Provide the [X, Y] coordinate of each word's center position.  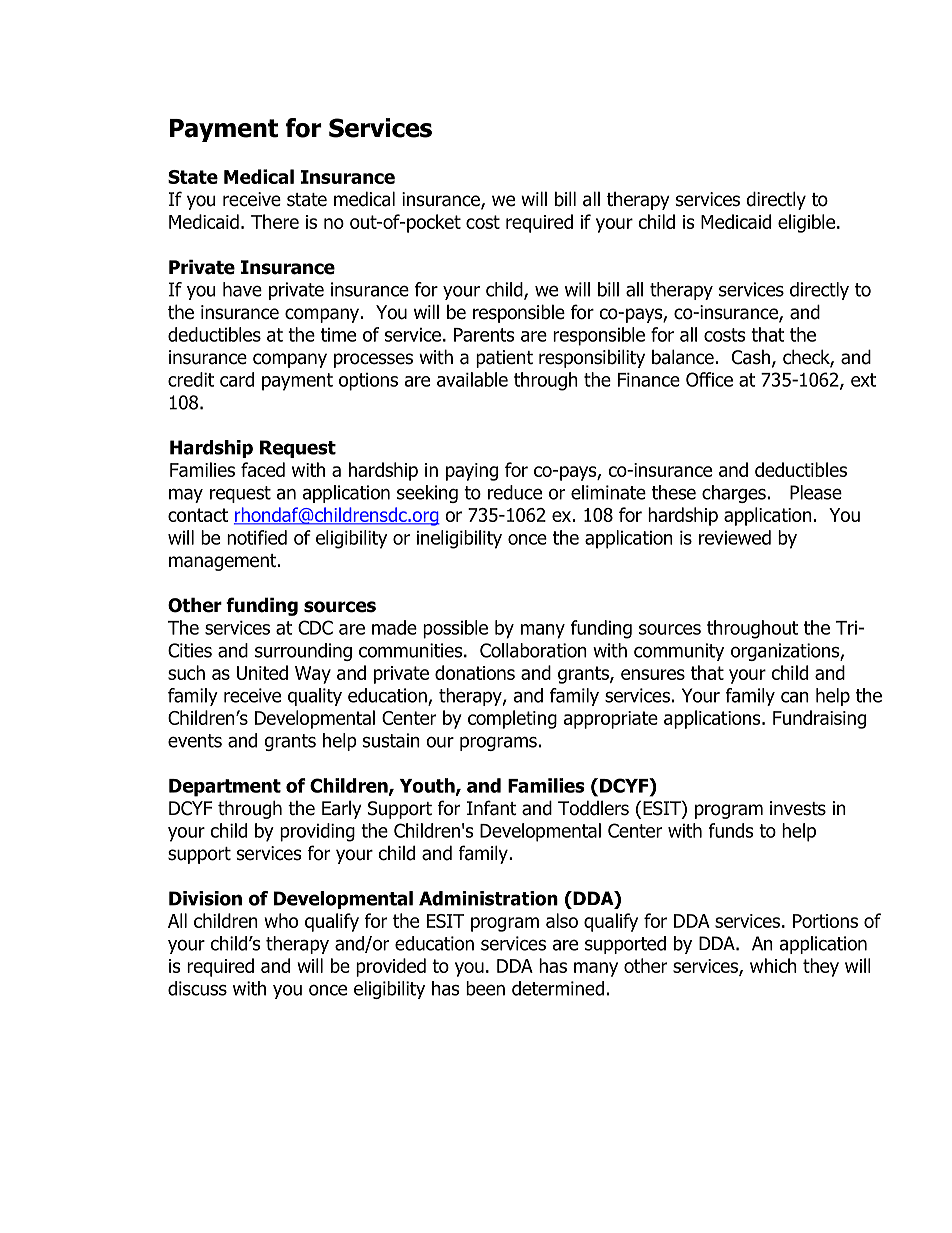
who [281, 920]
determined [558, 988]
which [773, 965]
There [275, 221]
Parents [484, 335]
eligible [806, 223]
